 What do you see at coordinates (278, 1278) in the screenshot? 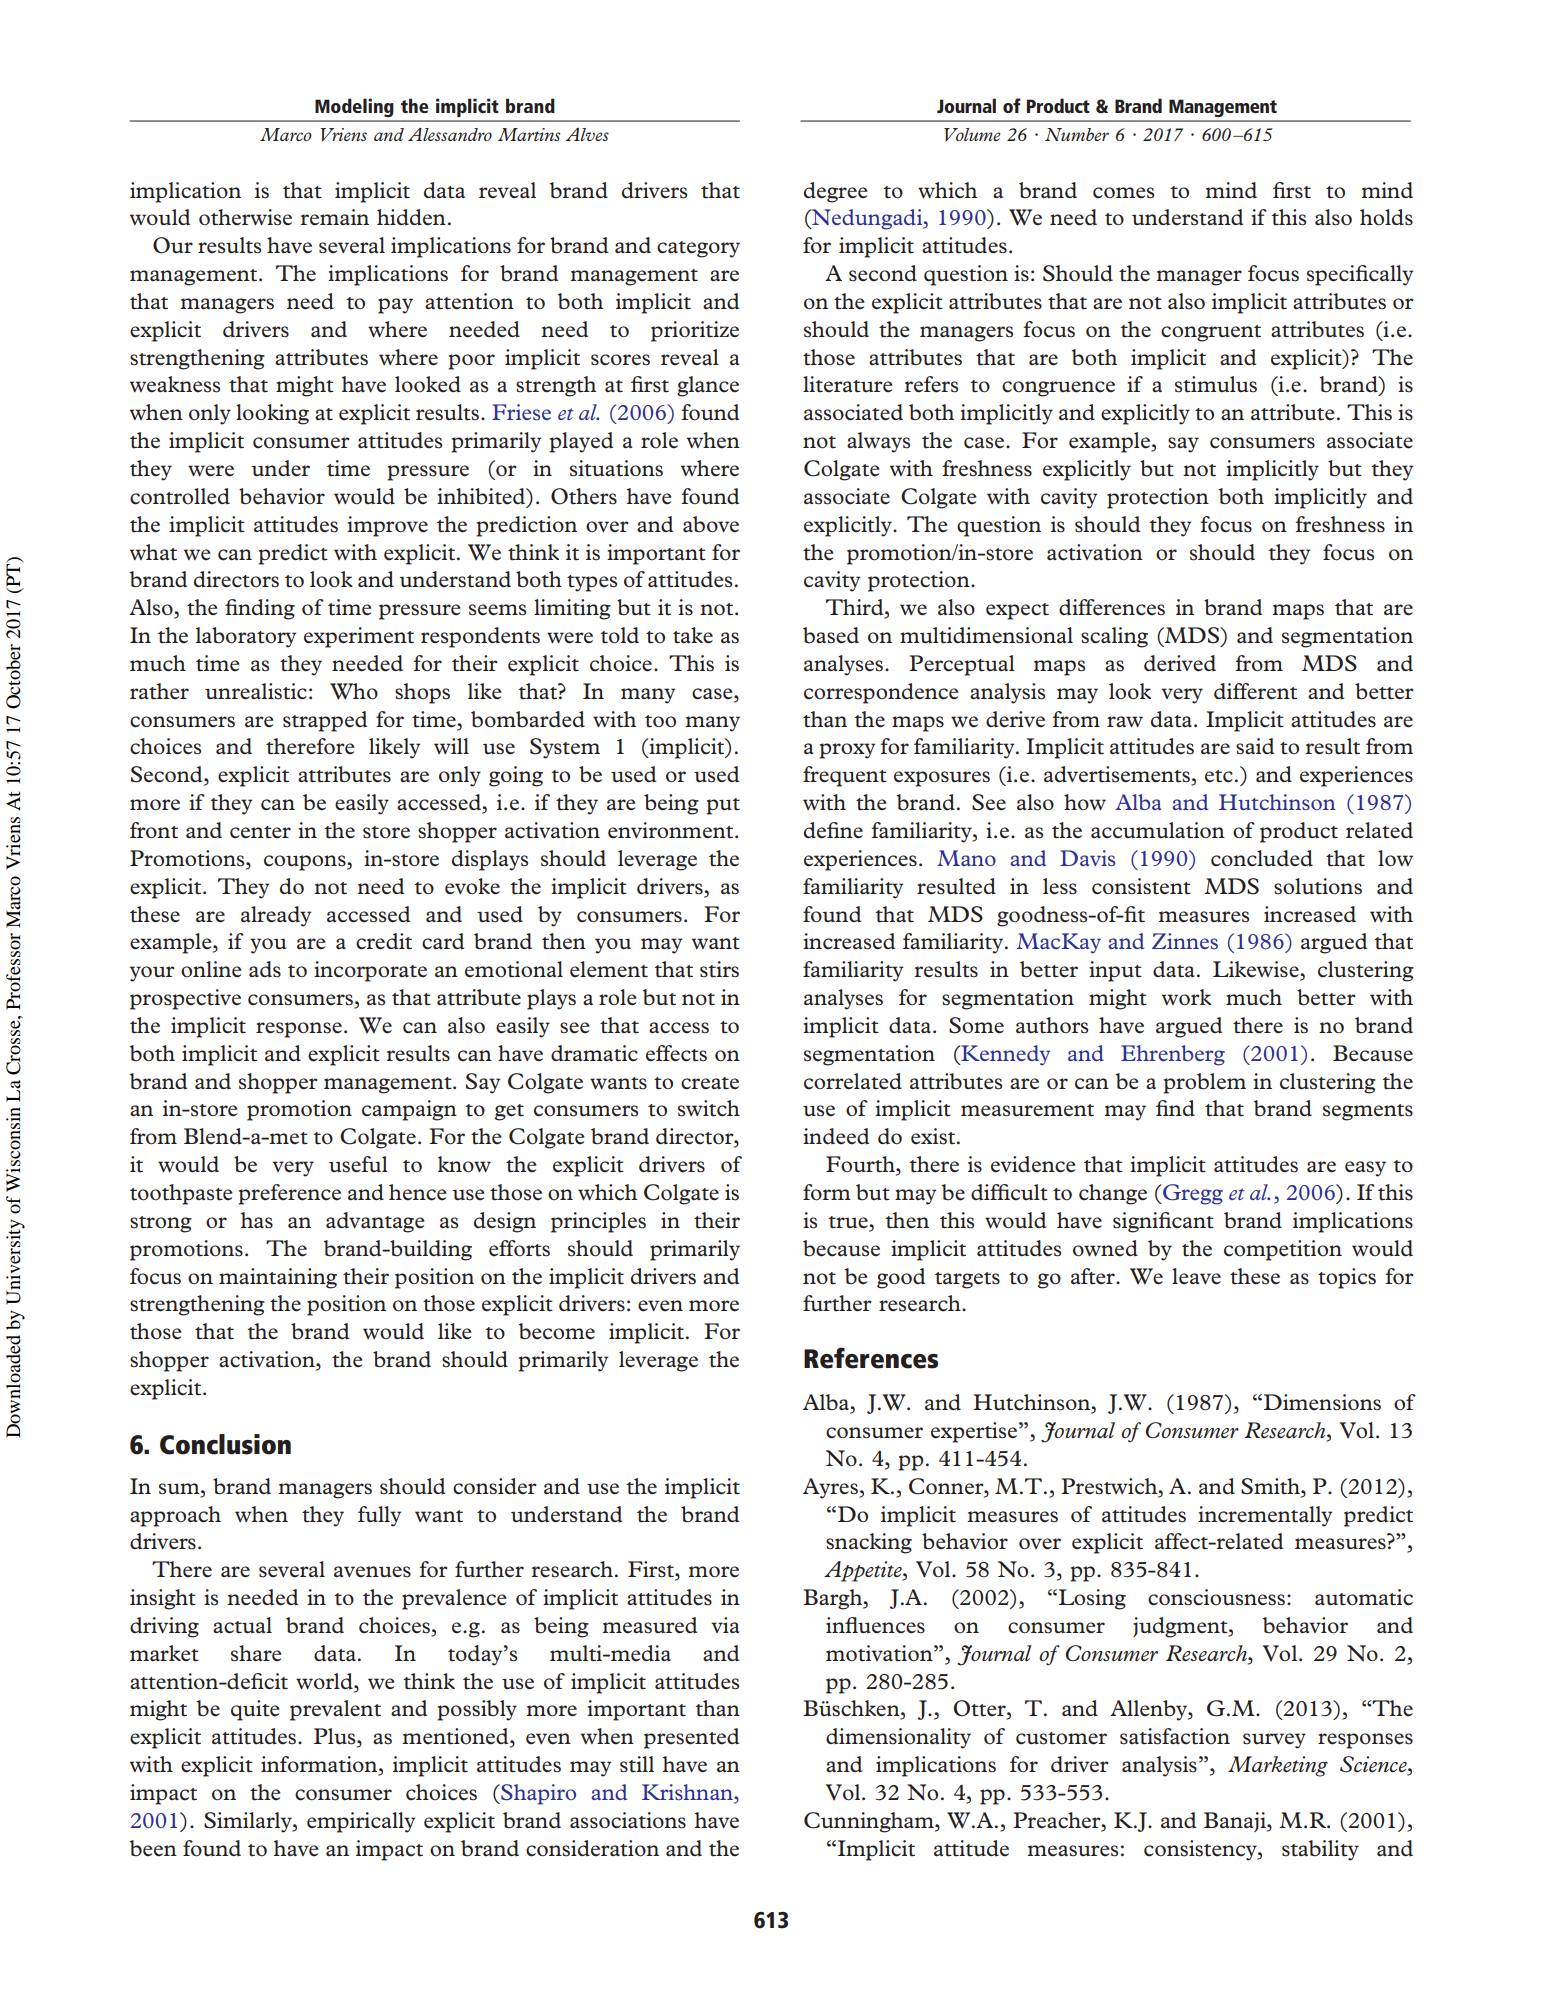
I see `maintaining` at bounding box center [278, 1278].
